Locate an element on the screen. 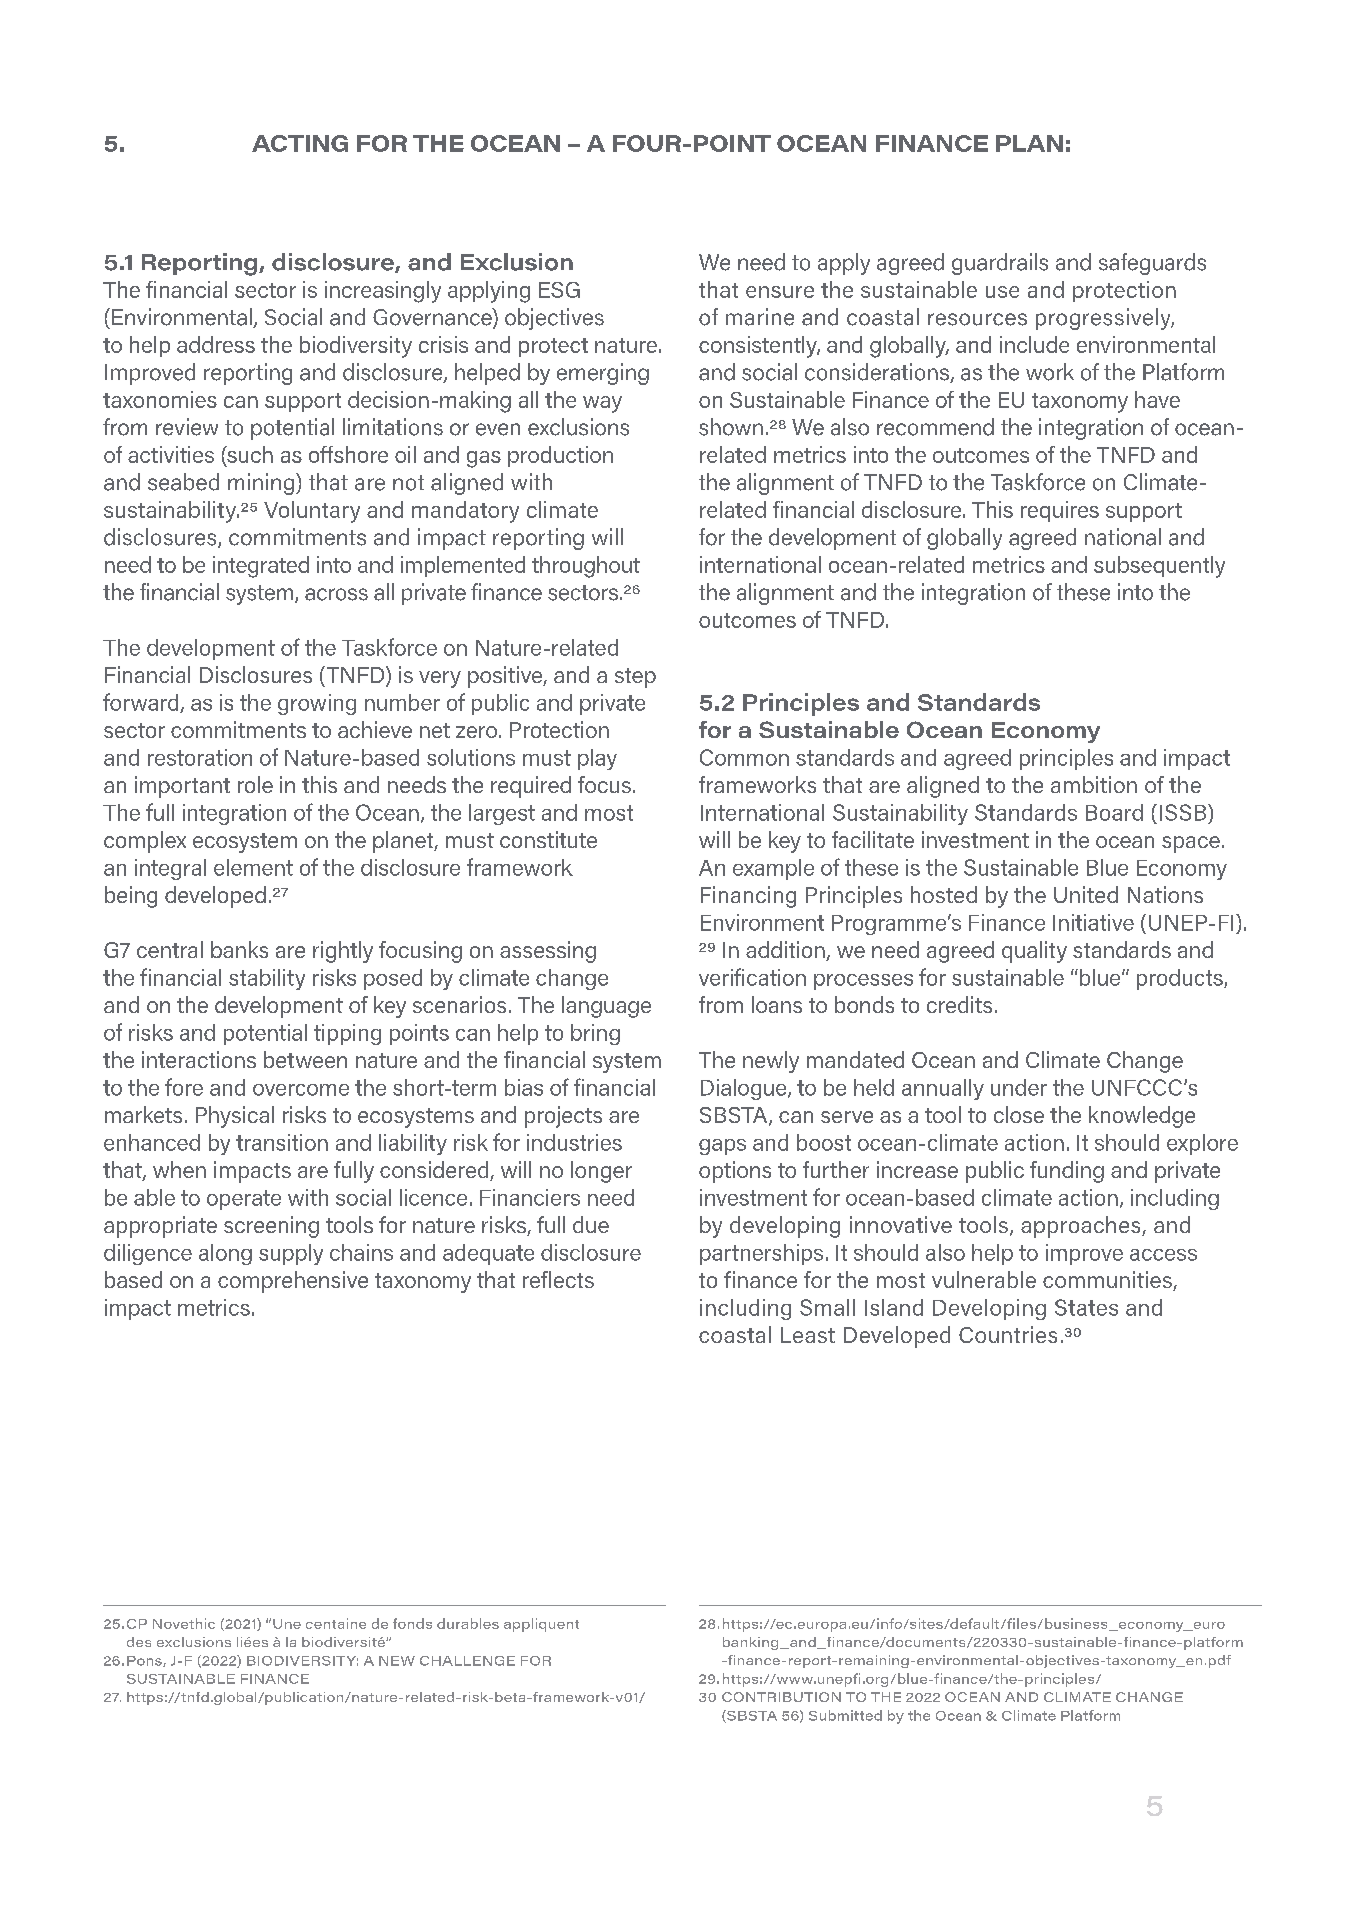  ESG is located at coordinates (559, 290).
